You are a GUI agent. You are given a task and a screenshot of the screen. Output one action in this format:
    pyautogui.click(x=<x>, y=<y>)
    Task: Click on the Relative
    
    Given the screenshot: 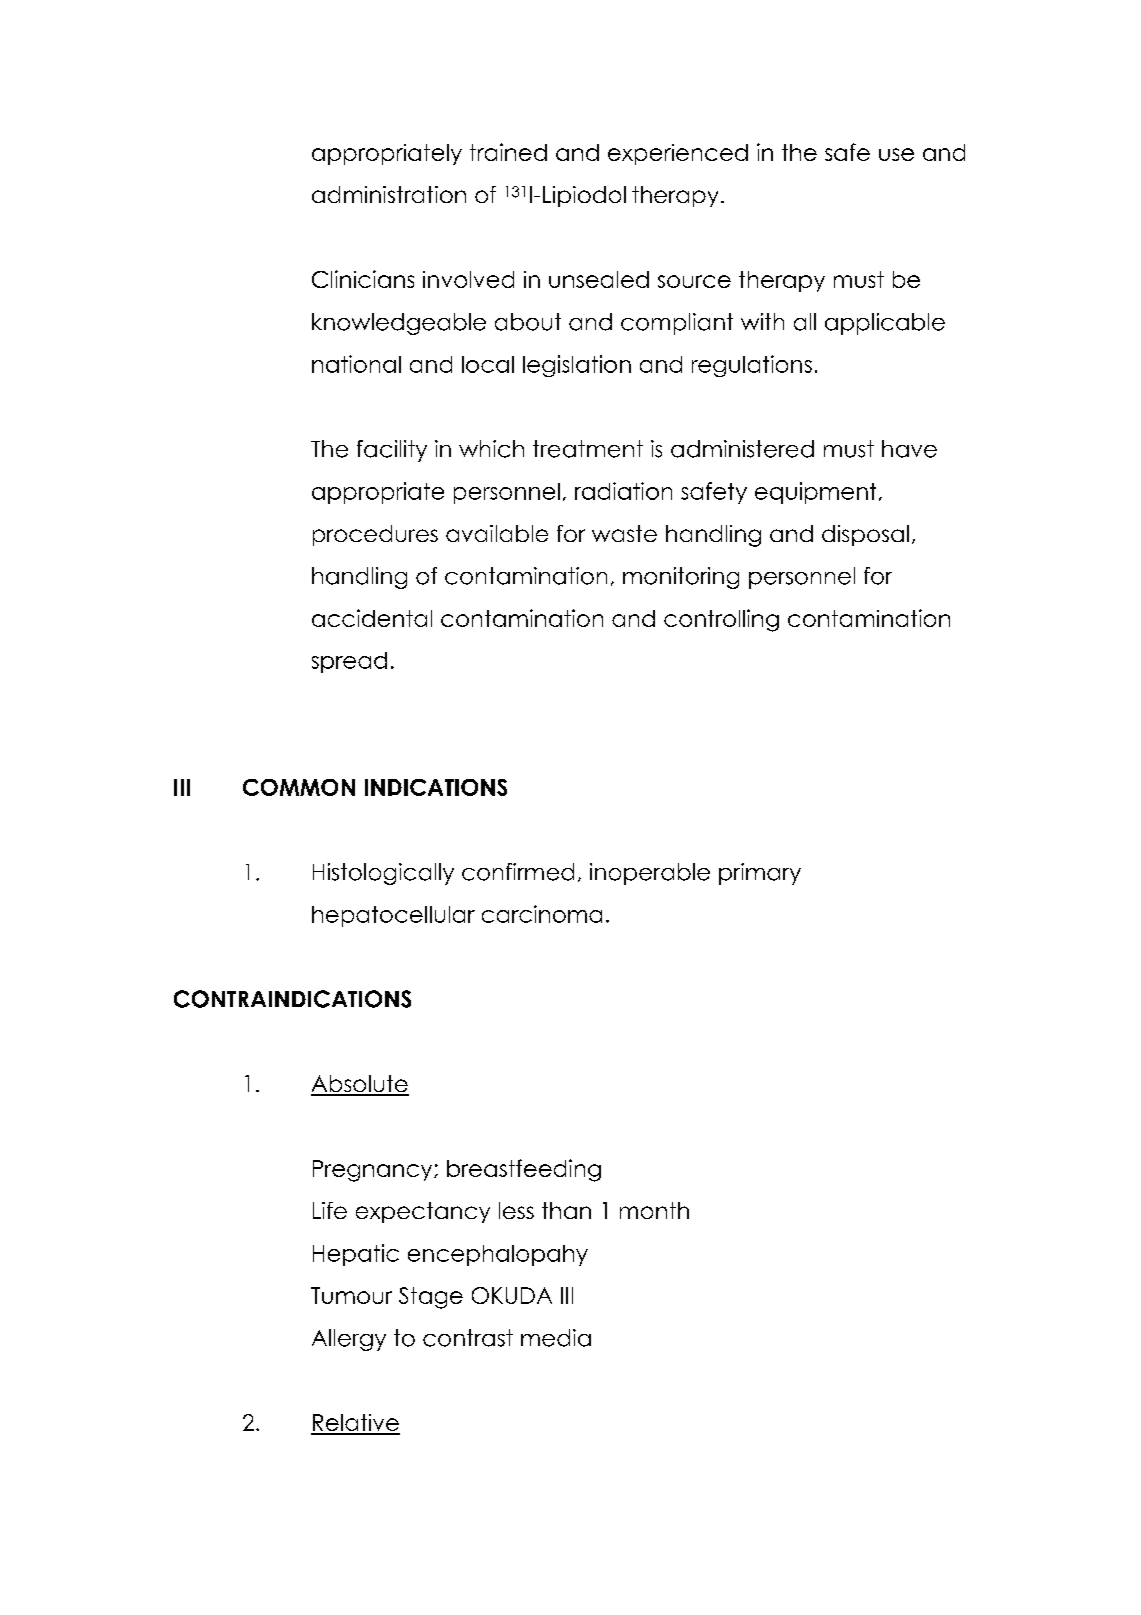 What is the action you would take?
    pyautogui.click(x=355, y=1424)
